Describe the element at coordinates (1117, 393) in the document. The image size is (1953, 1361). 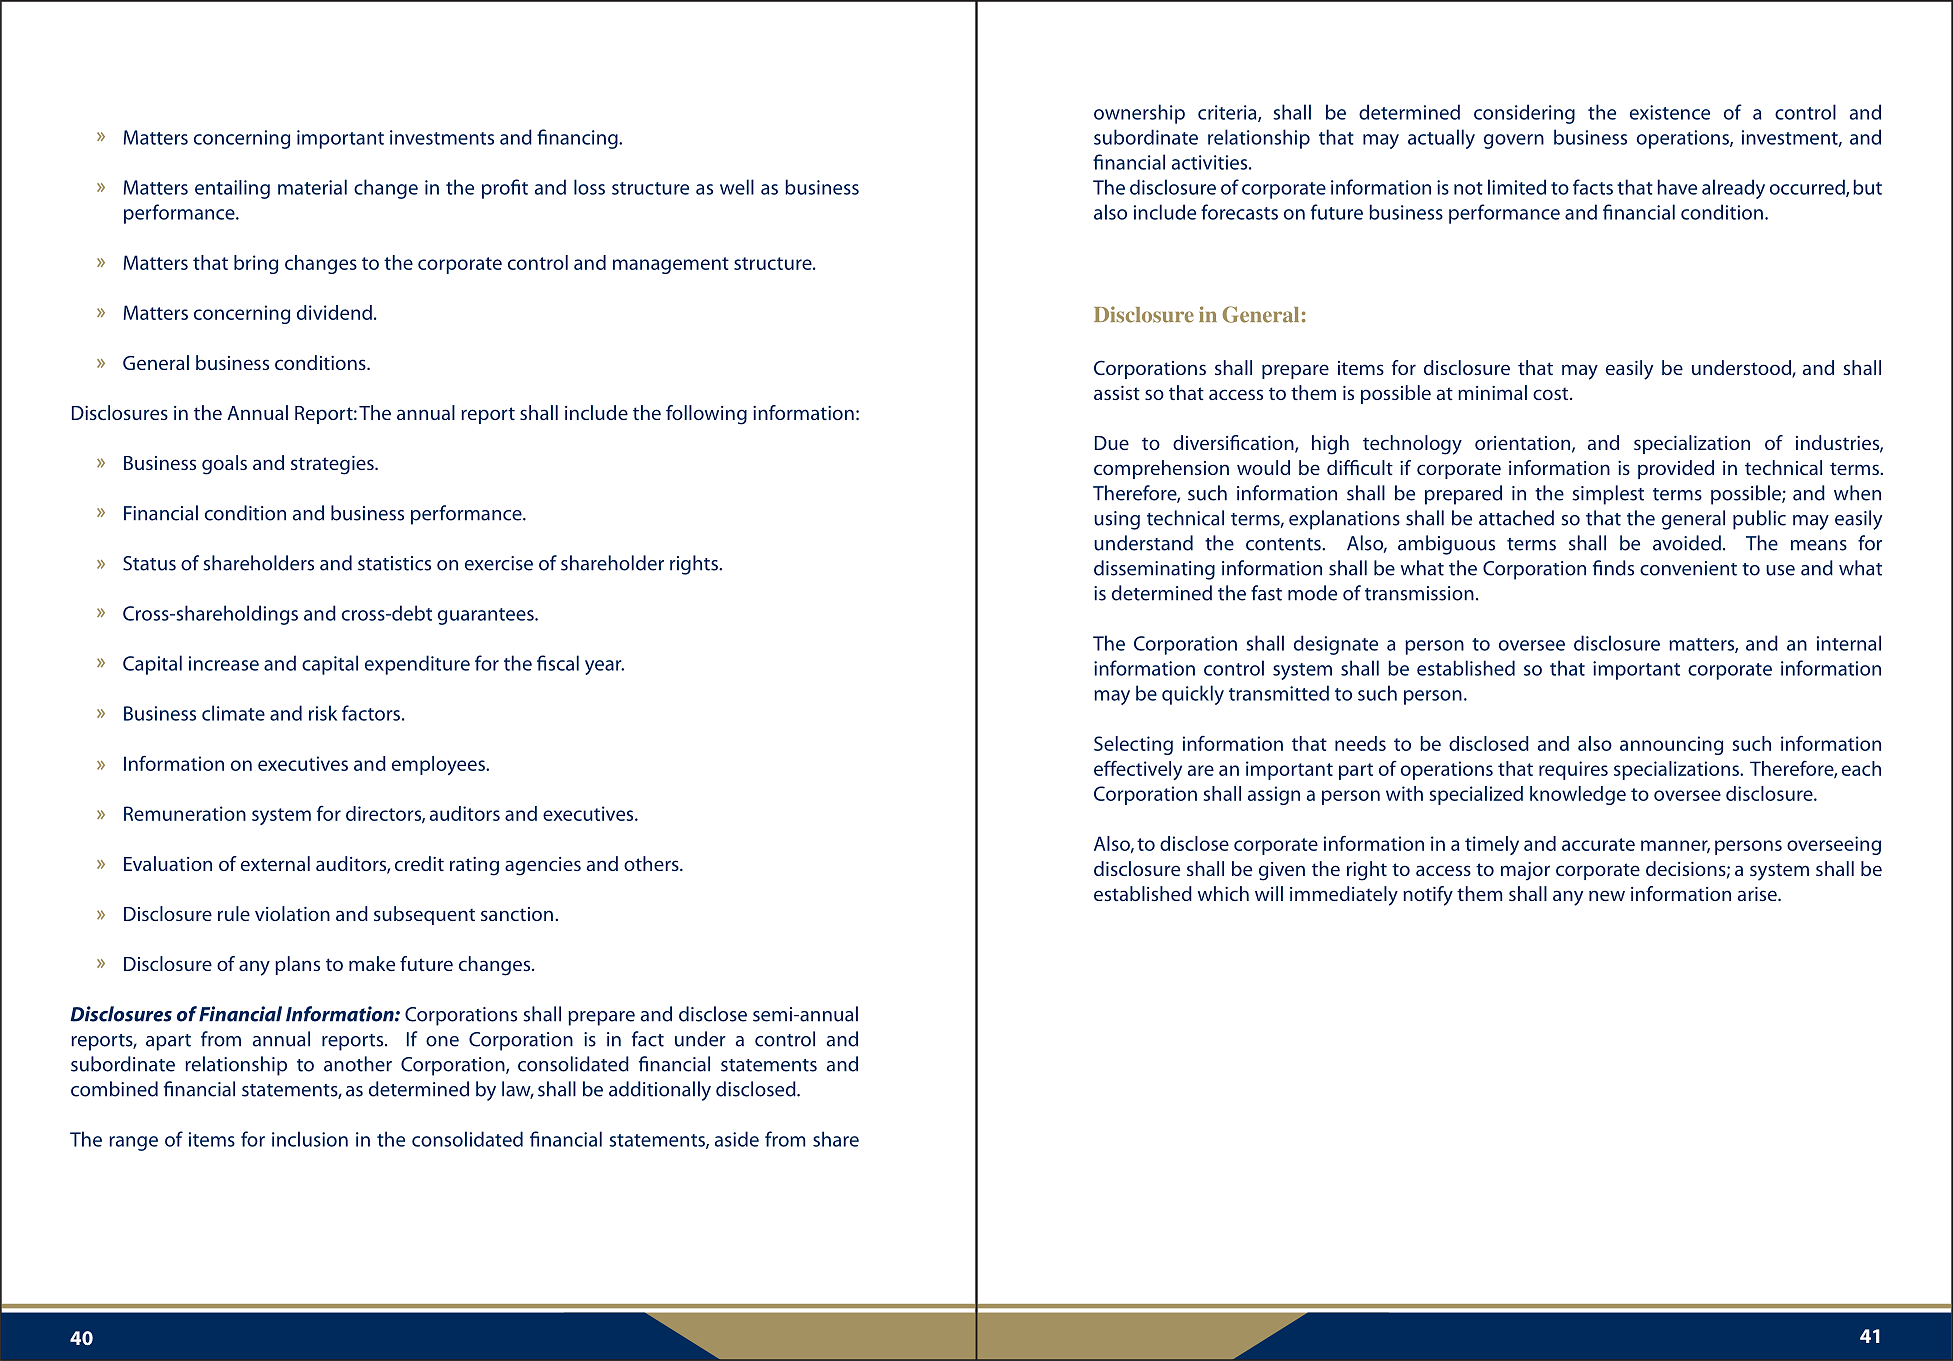
I see `assist` at that location.
